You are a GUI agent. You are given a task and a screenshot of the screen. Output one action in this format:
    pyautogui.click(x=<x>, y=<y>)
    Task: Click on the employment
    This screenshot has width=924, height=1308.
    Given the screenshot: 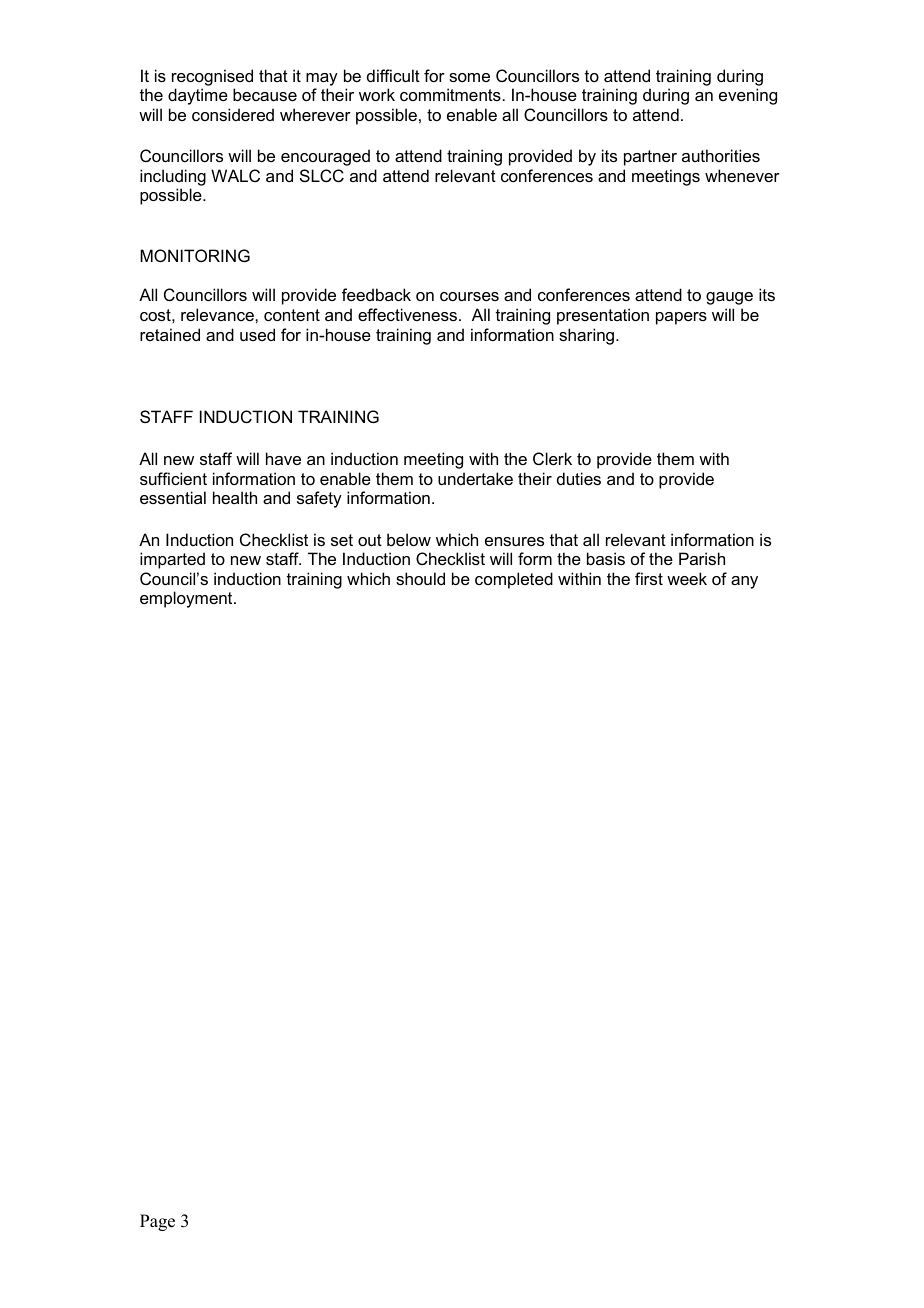 What is the action you would take?
    pyautogui.click(x=187, y=599)
